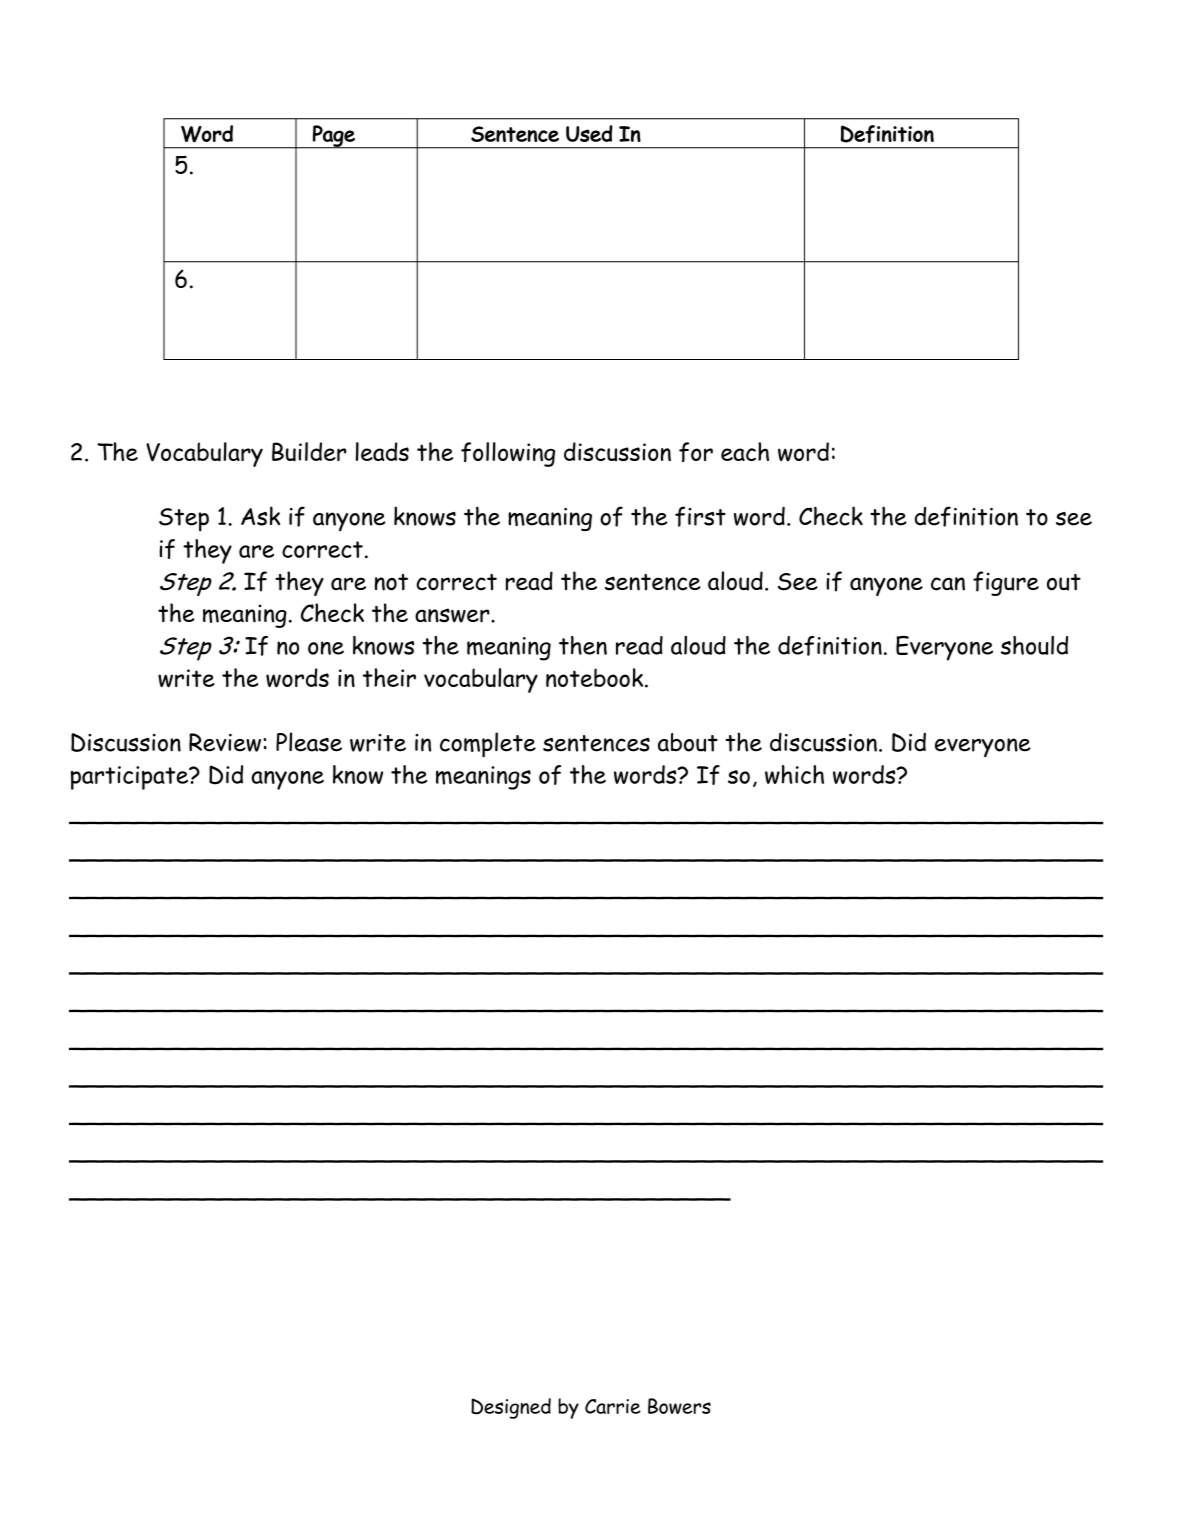 Image resolution: width=1181 pixels, height=1528 pixels. I want to click on complete, so click(488, 745).
